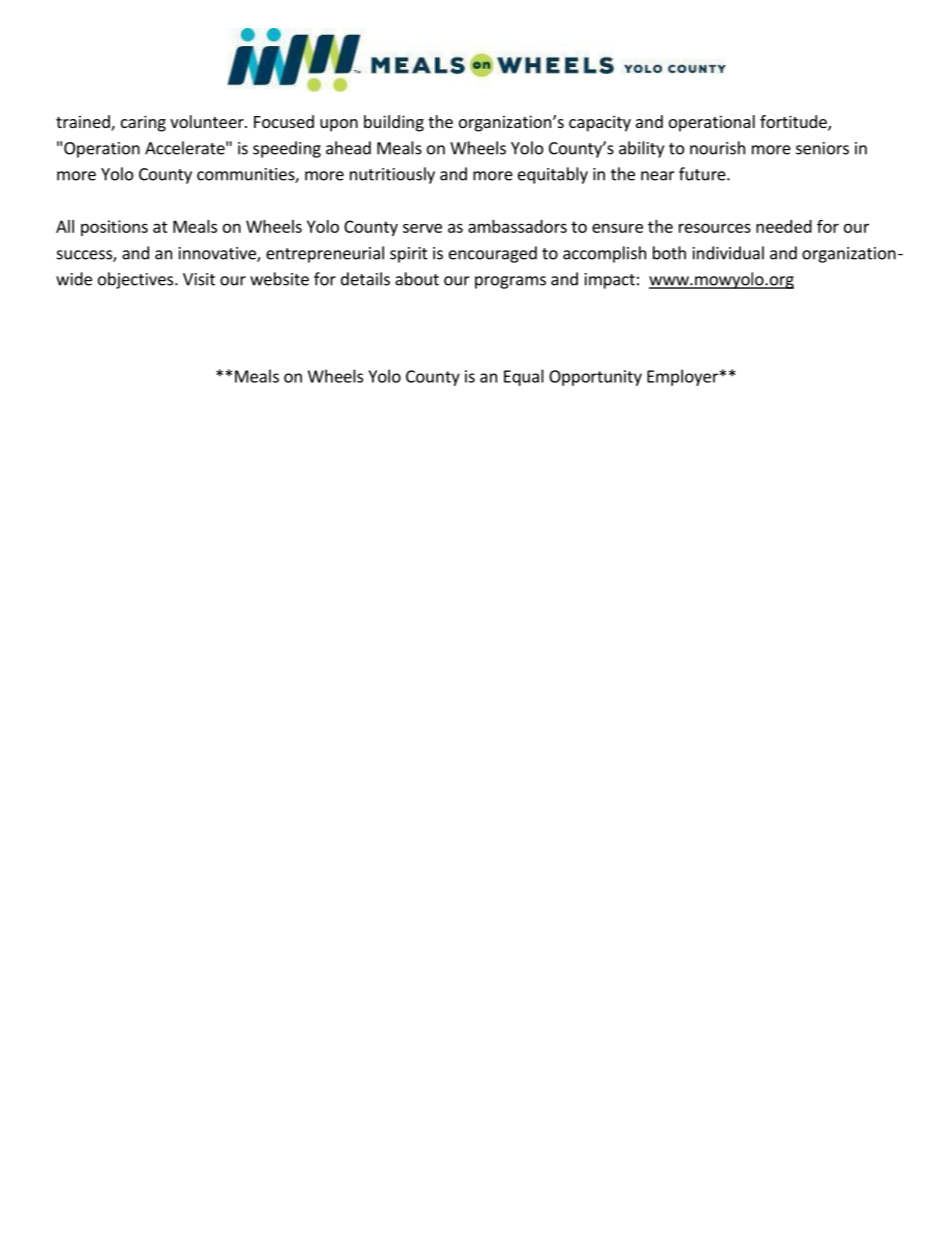 The height and width of the screenshot is (1233, 952). What do you see at coordinates (728, 253) in the screenshot?
I see `individual` at bounding box center [728, 253].
